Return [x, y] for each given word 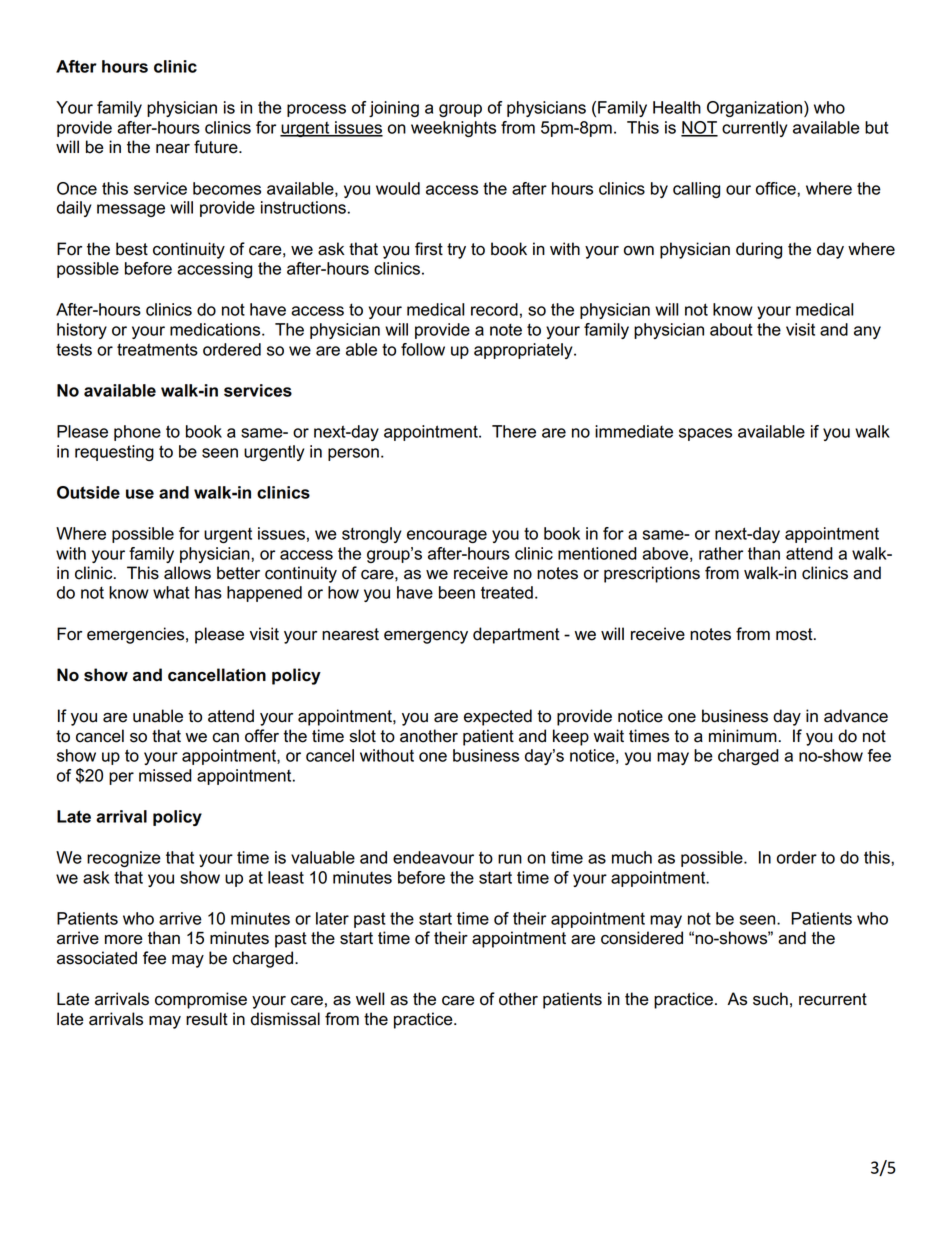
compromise [201, 1000]
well [370, 999]
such [770, 999]
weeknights [453, 129]
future [217, 147]
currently [755, 129]
